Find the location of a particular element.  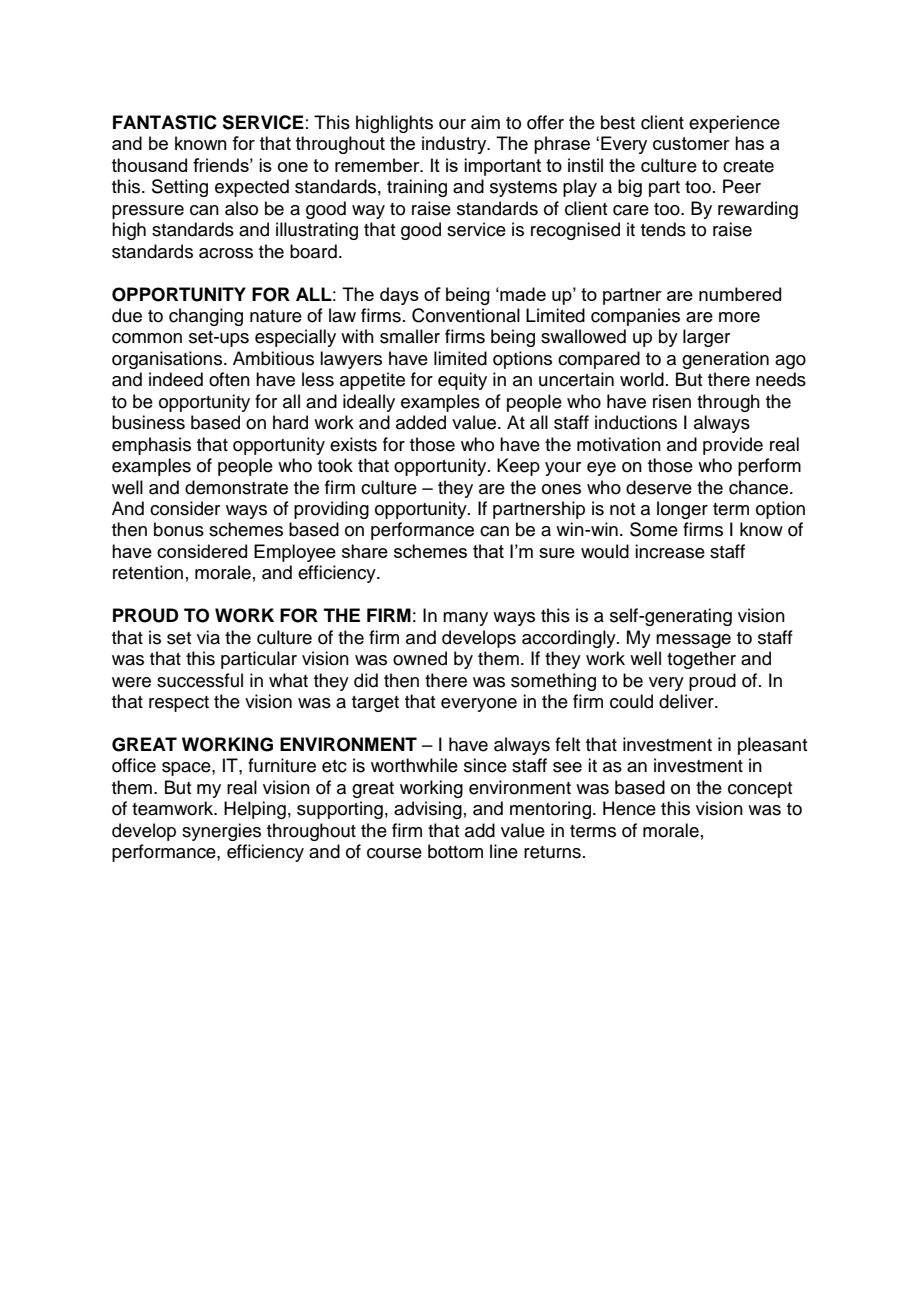

customer is located at coordinates (691, 143).
